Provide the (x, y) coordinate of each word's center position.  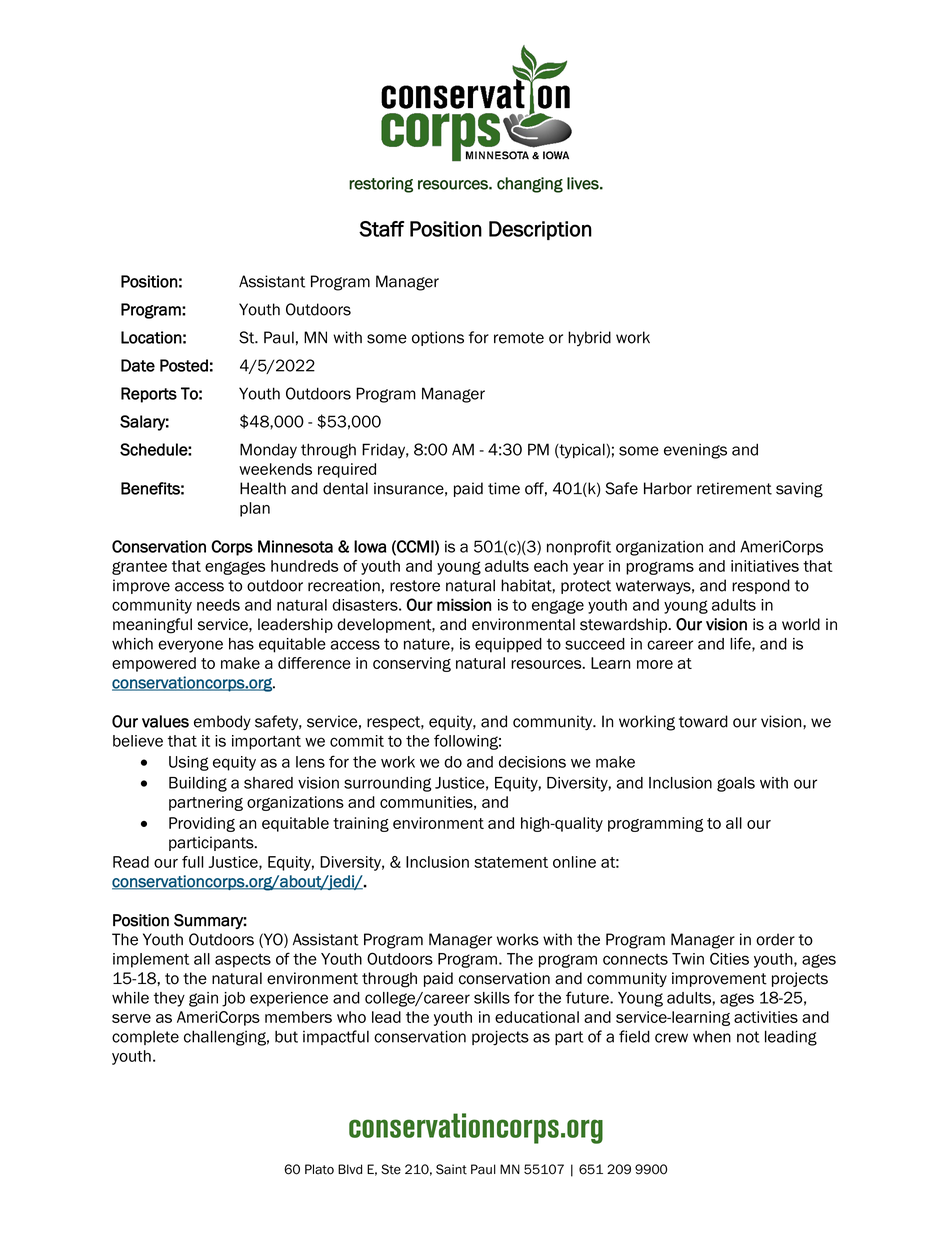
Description (540, 230)
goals (736, 784)
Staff (381, 229)
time (504, 488)
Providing (202, 824)
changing (530, 185)
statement (511, 862)
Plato (319, 1169)
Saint (451, 1169)
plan (255, 509)
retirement (734, 488)
